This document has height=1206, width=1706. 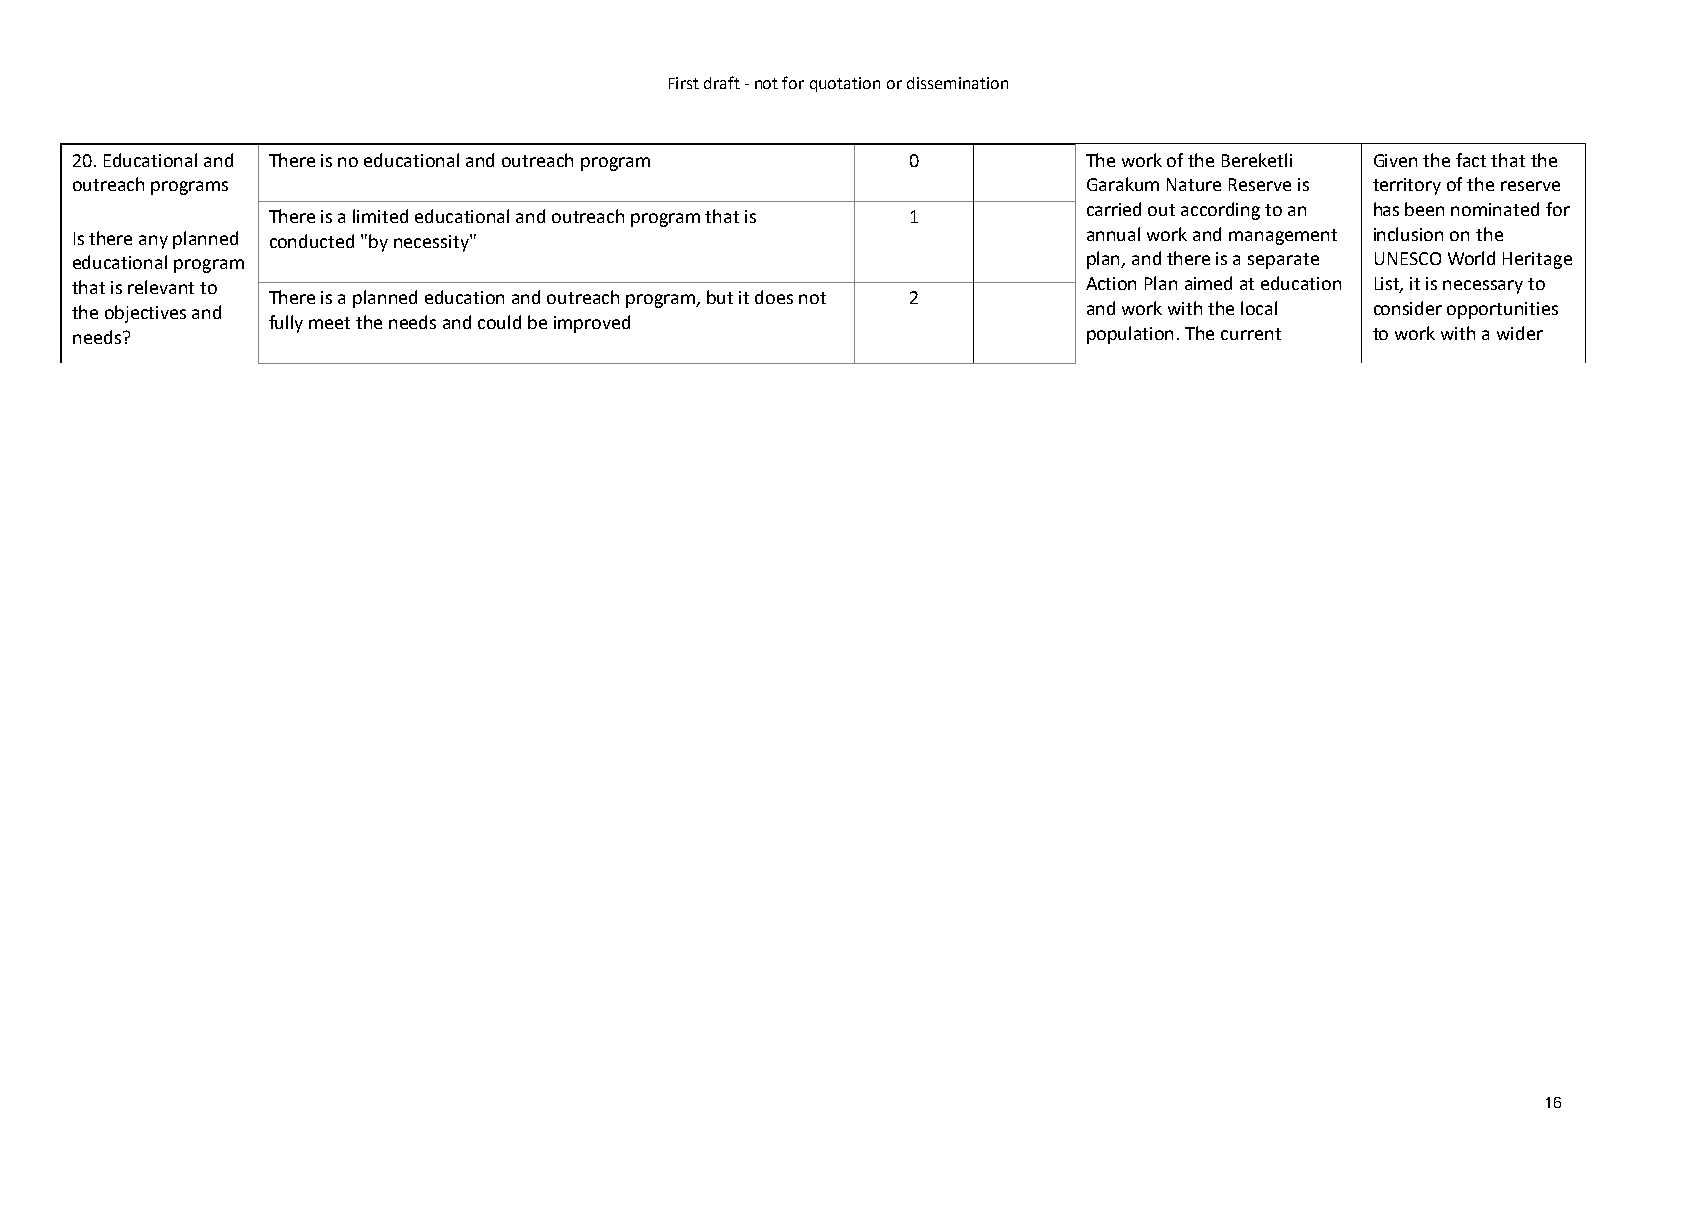 I want to click on dissemination, so click(x=957, y=83).
